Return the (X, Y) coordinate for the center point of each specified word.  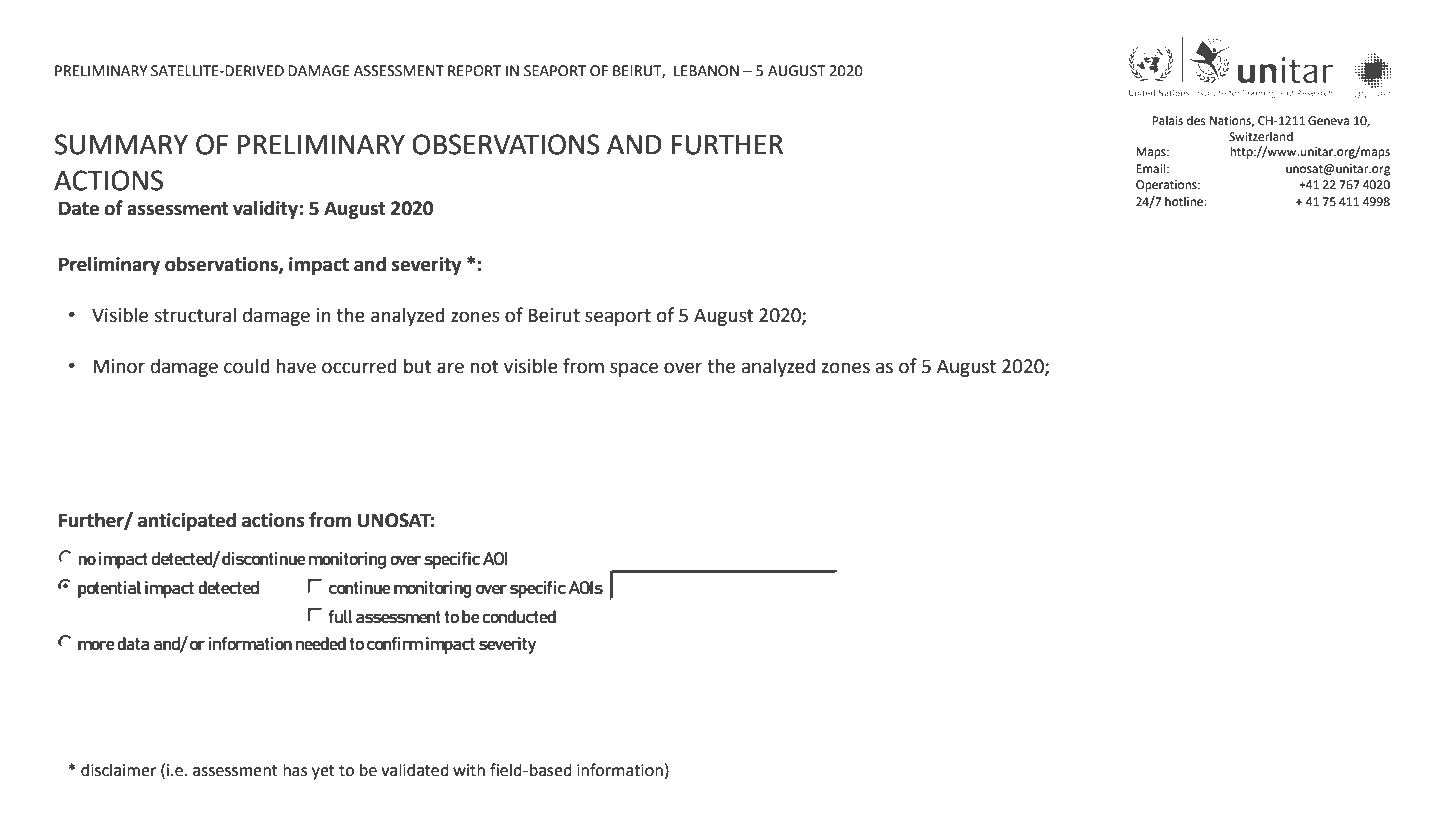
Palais (1167, 121)
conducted (519, 616)
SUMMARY (121, 144)
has (295, 770)
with (469, 770)
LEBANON (706, 71)
